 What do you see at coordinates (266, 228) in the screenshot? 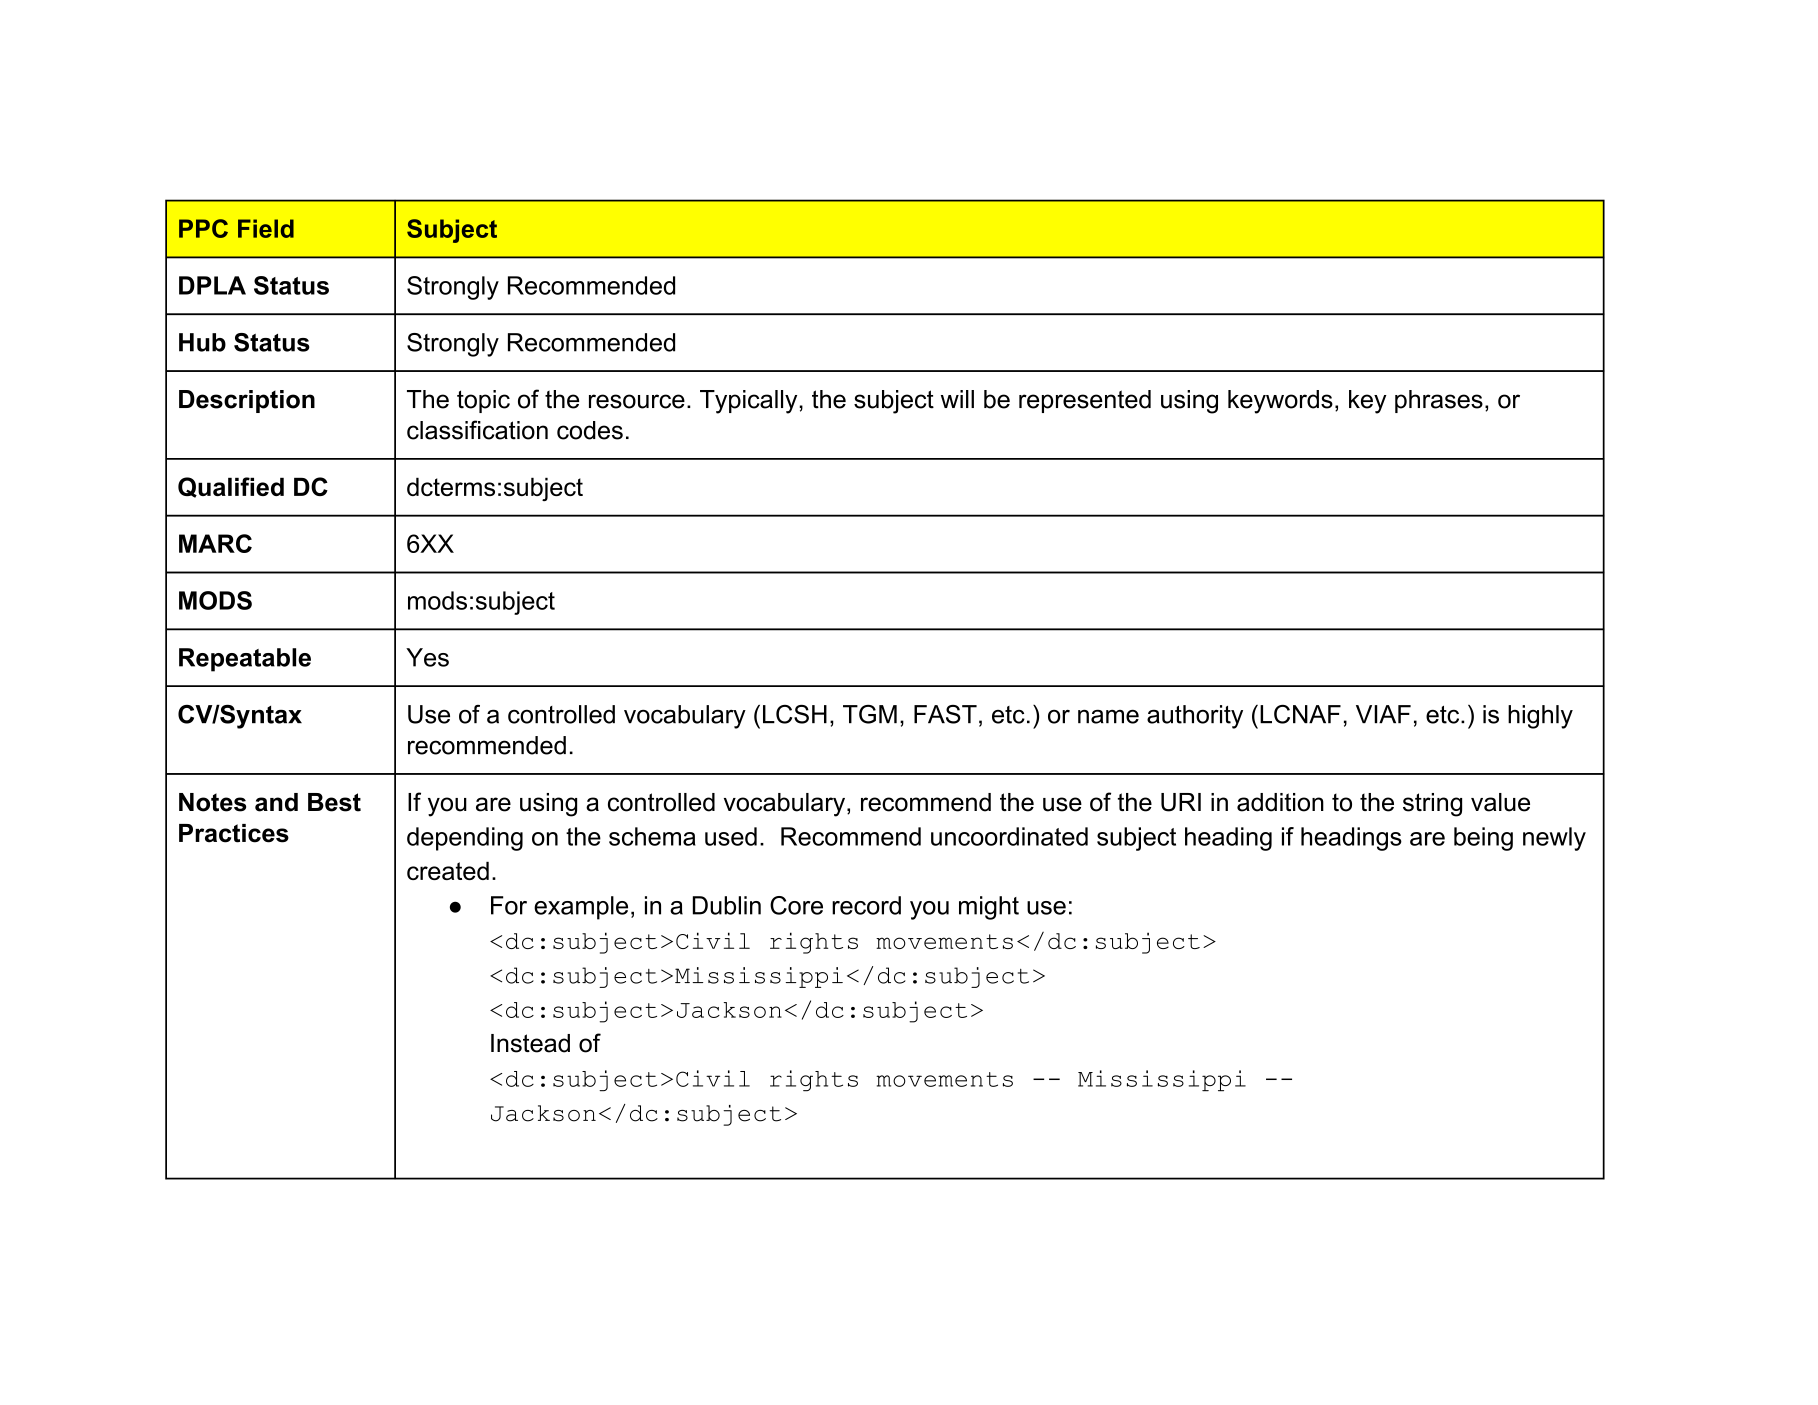
I see `Field` at bounding box center [266, 228].
